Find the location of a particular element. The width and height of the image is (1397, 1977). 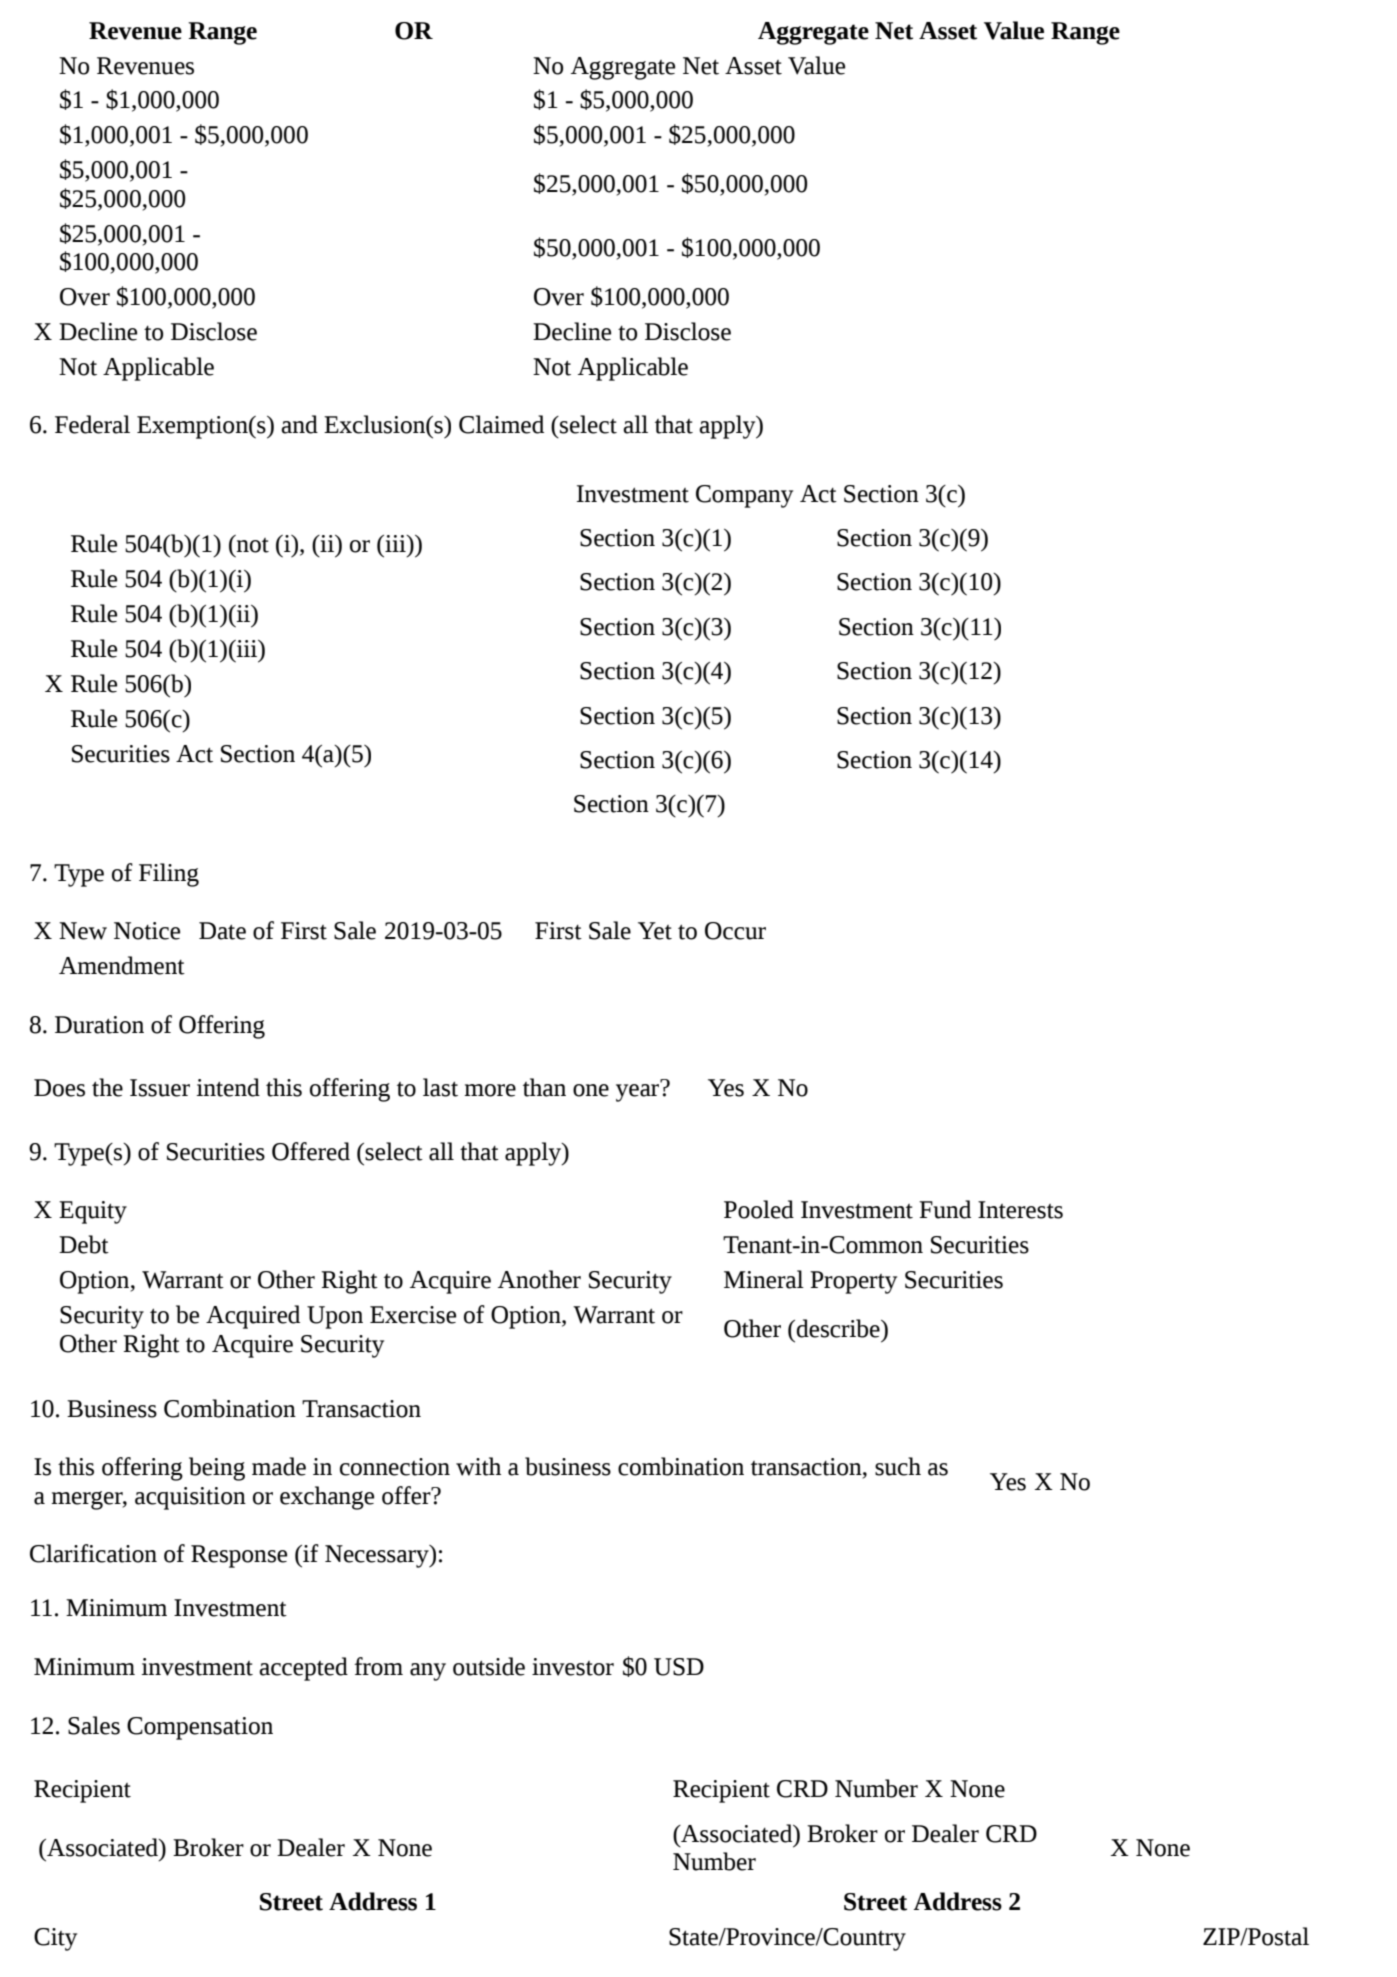

Occur is located at coordinates (735, 931).
